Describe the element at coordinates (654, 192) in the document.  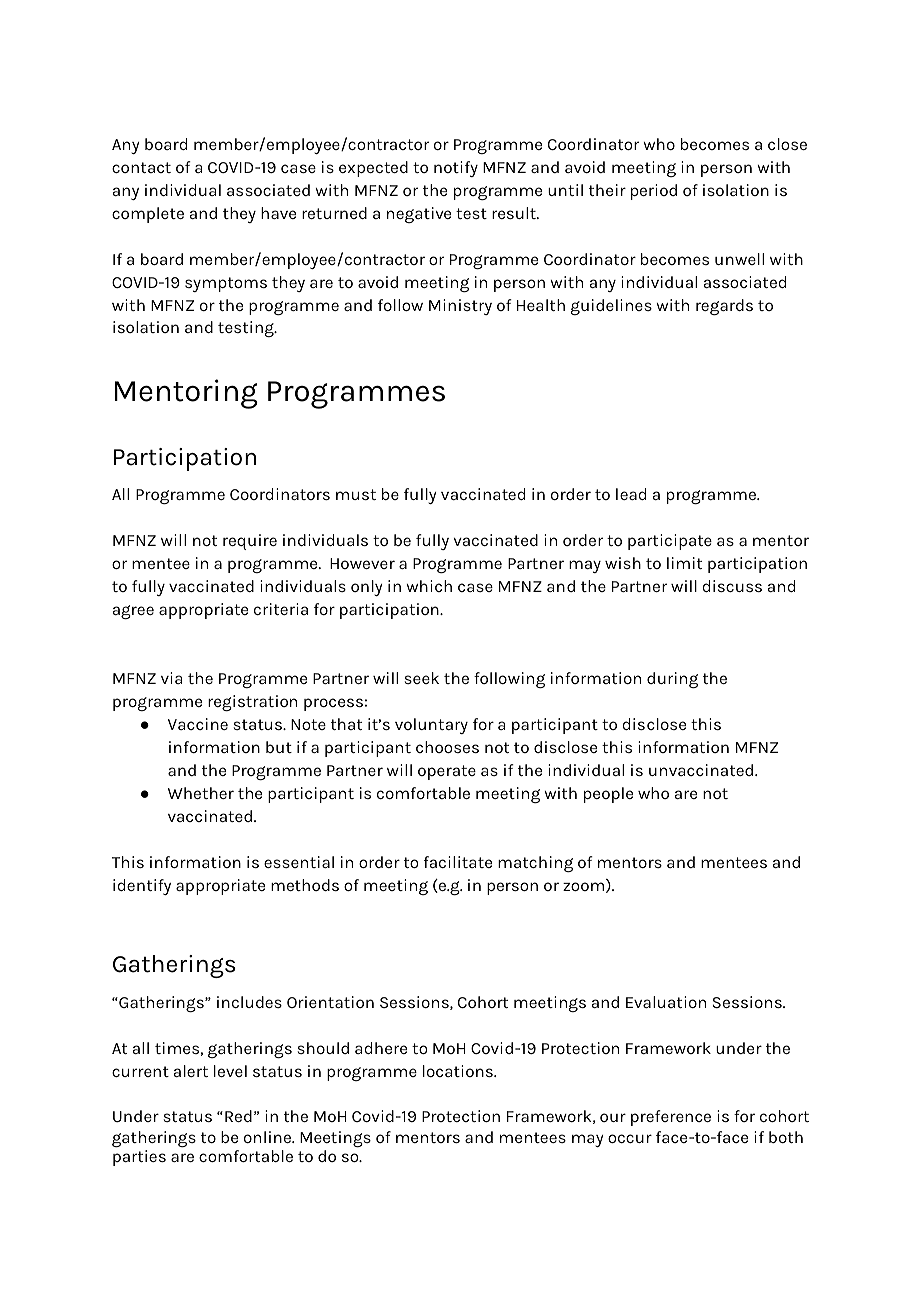
I see `period` at that location.
